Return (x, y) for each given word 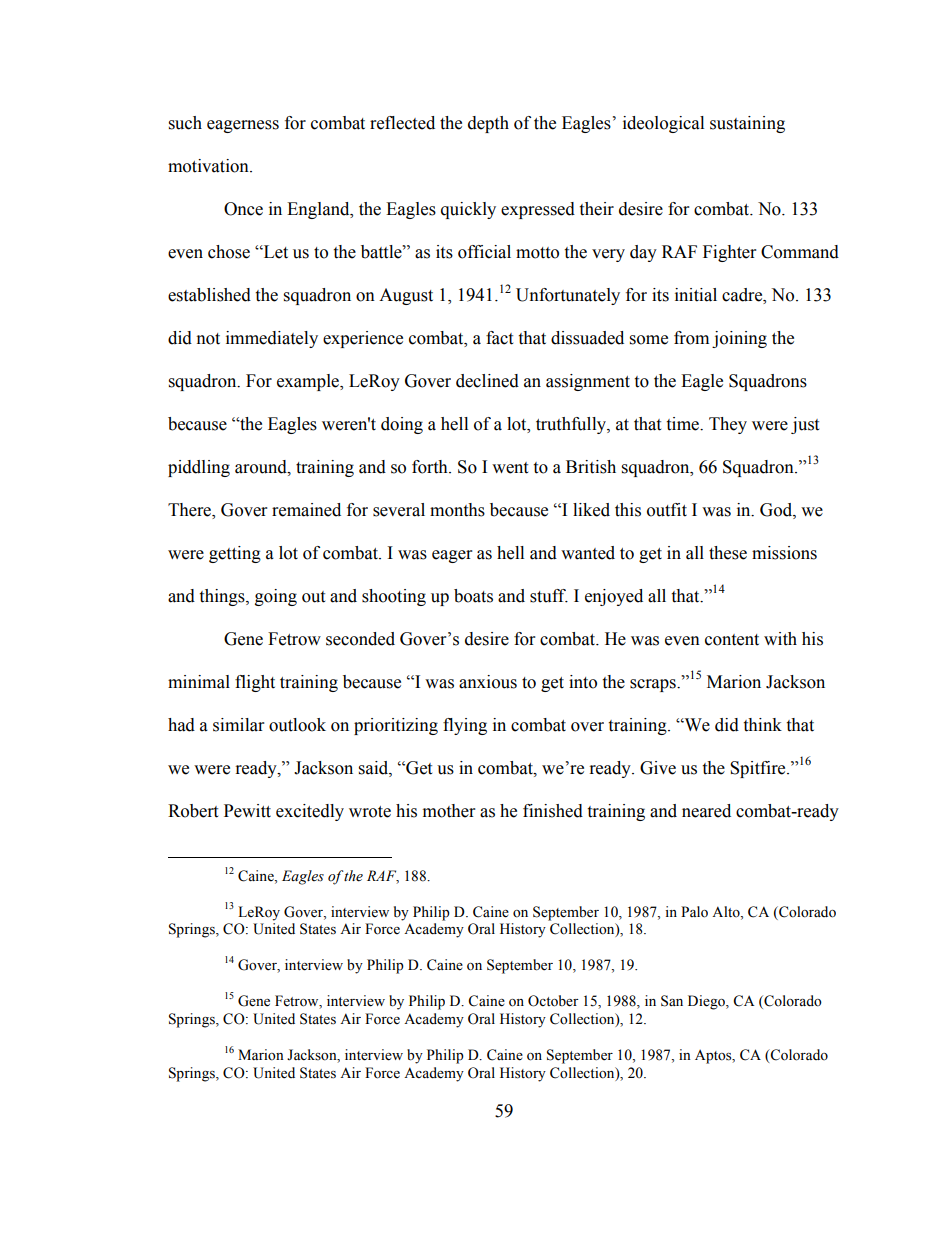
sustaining (747, 124)
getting (235, 554)
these (728, 553)
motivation (209, 166)
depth (488, 124)
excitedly (310, 812)
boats (473, 596)
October (553, 1001)
